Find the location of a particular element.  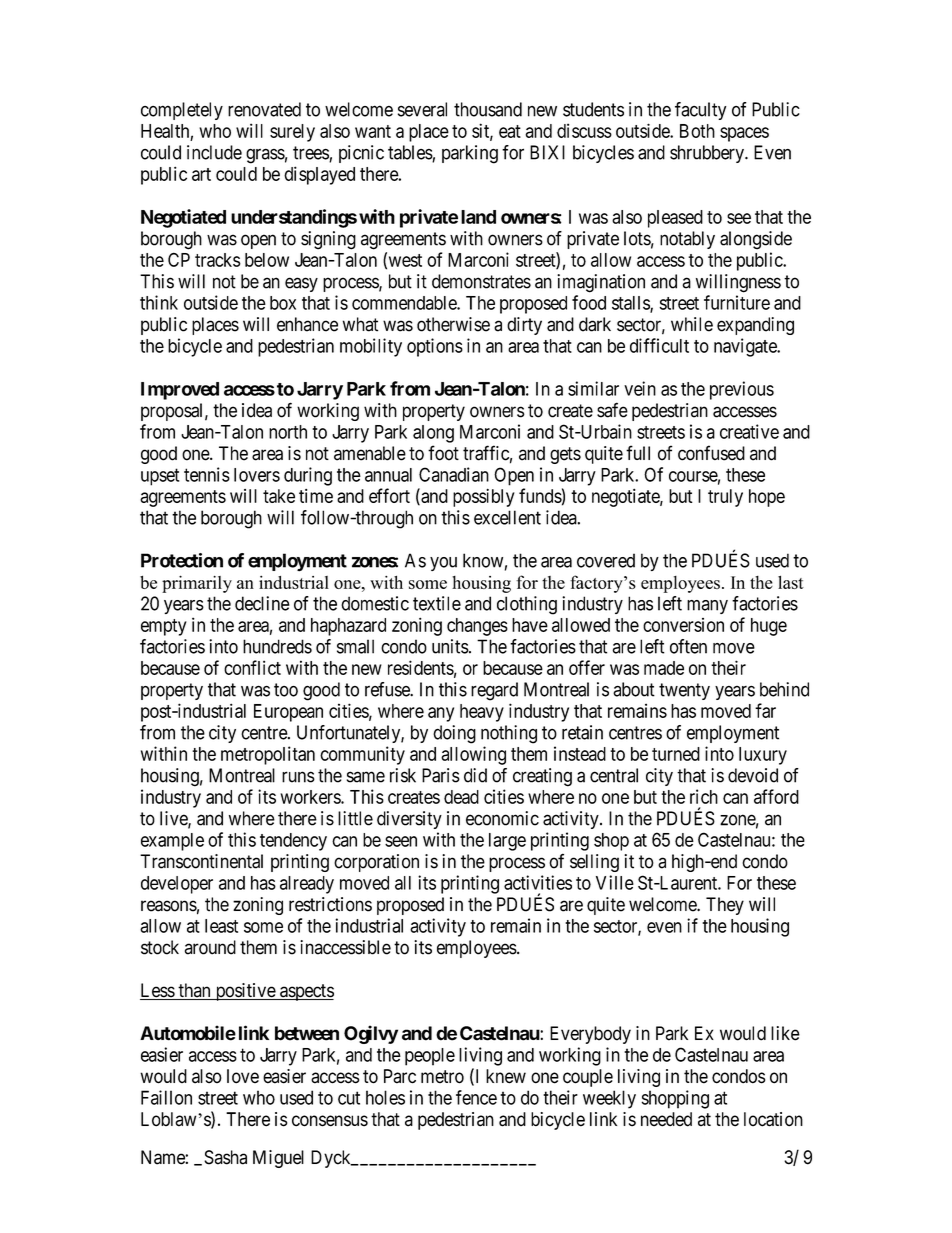

Canadian is located at coordinates (454, 474).
